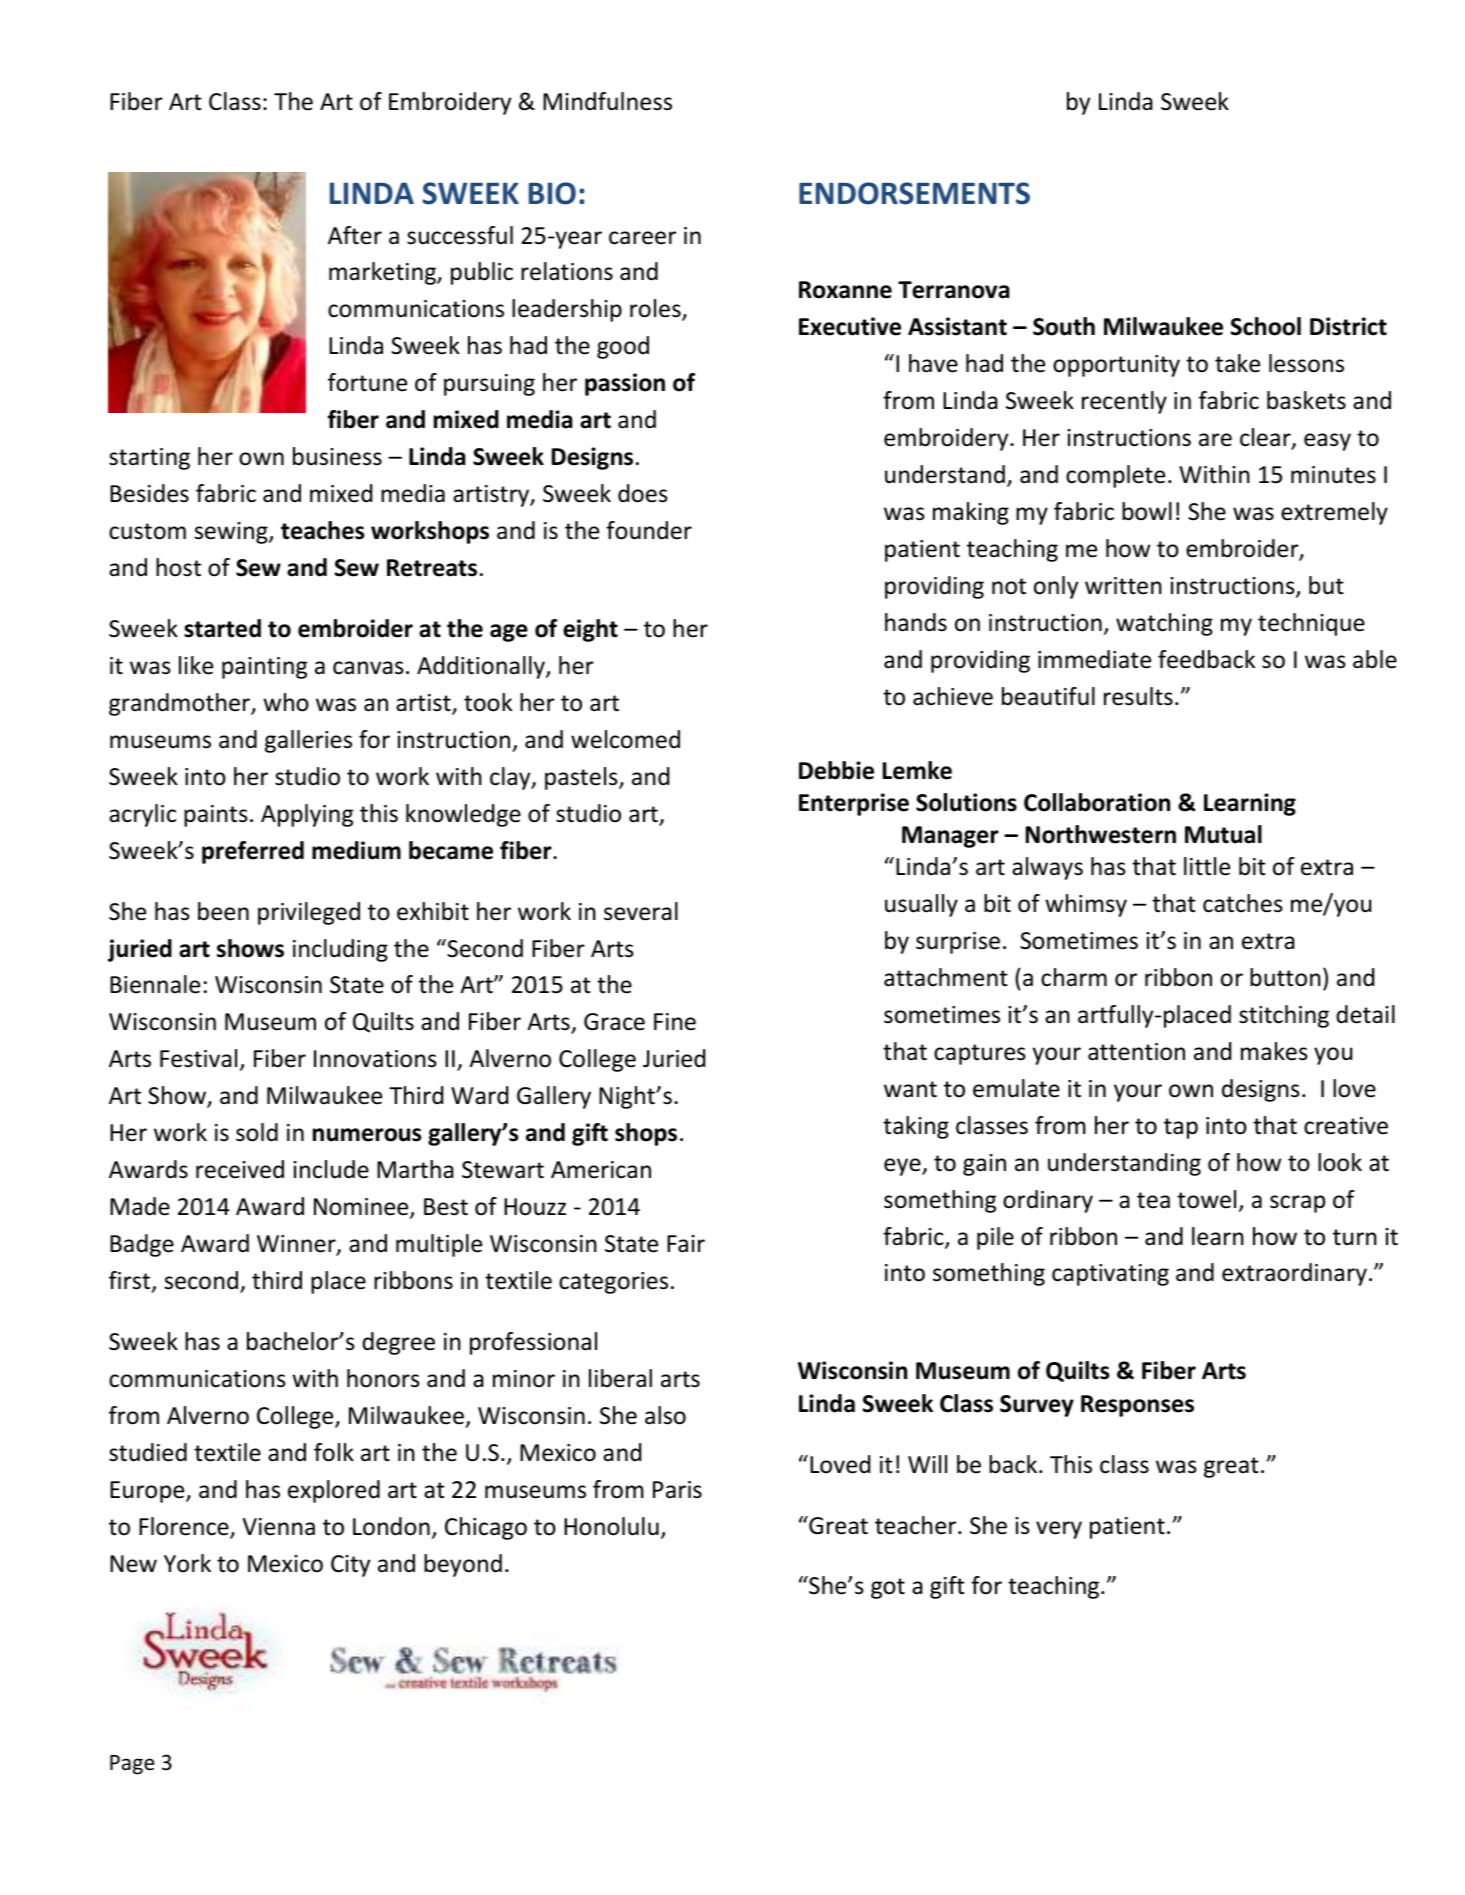 The height and width of the screenshot is (1895, 1465). Describe the element at coordinates (323, 530) in the screenshot. I see `teaches` at that location.
